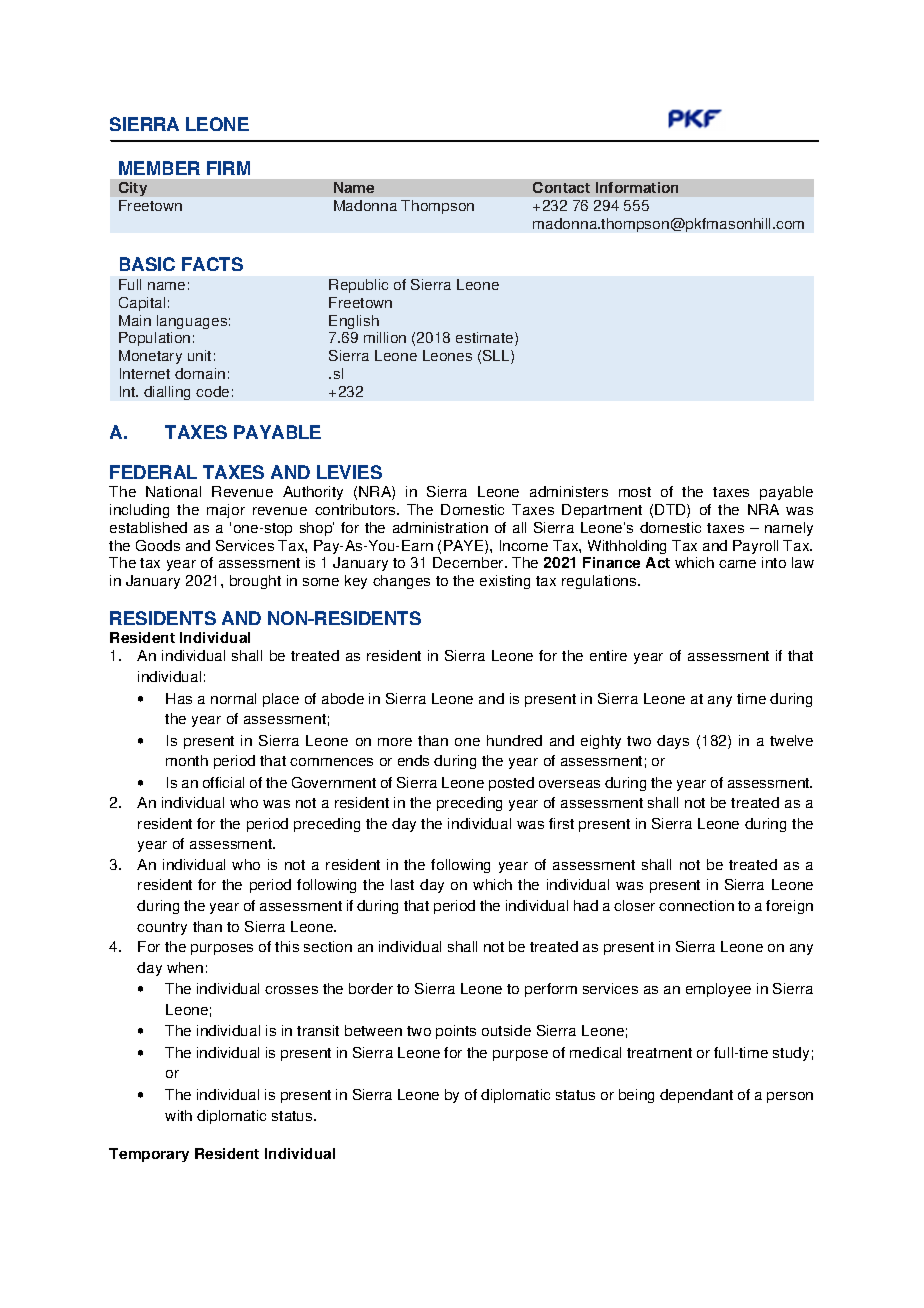 The image size is (924, 1308). Describe the element at coordinates (505, 582) in the image. I see `existing` at that location.
